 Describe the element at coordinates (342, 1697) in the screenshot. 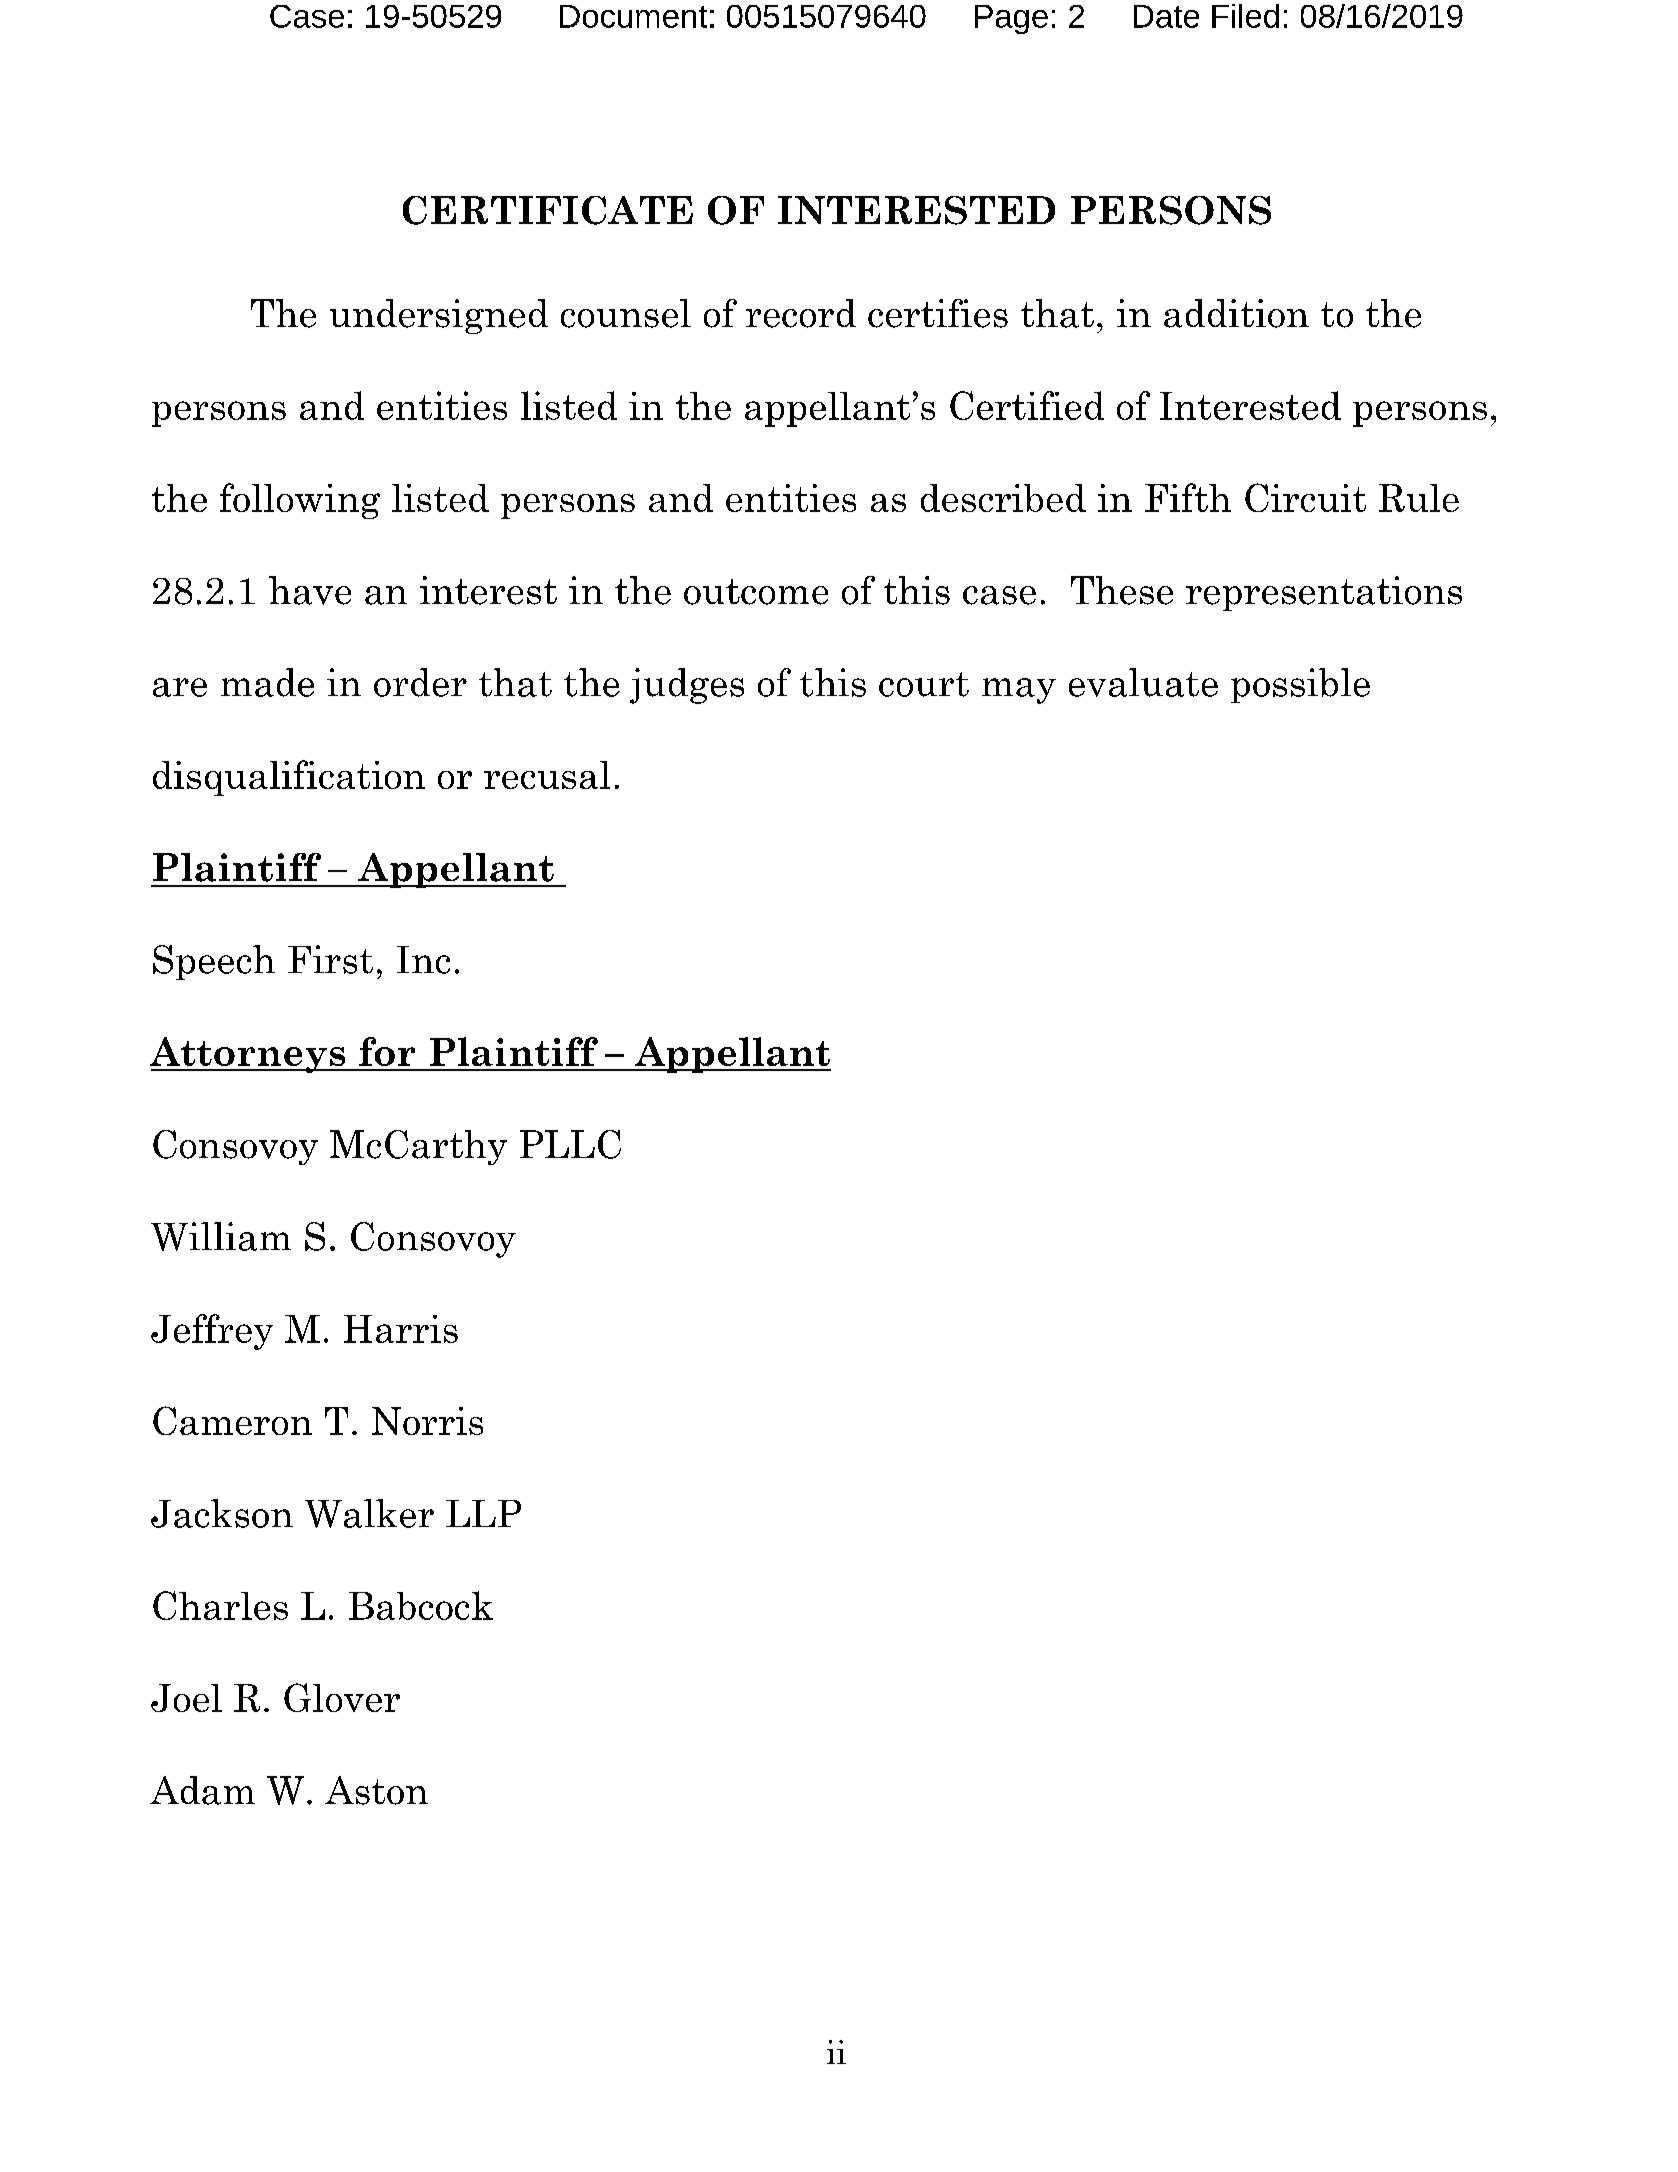

I see `Glover` at that location.
